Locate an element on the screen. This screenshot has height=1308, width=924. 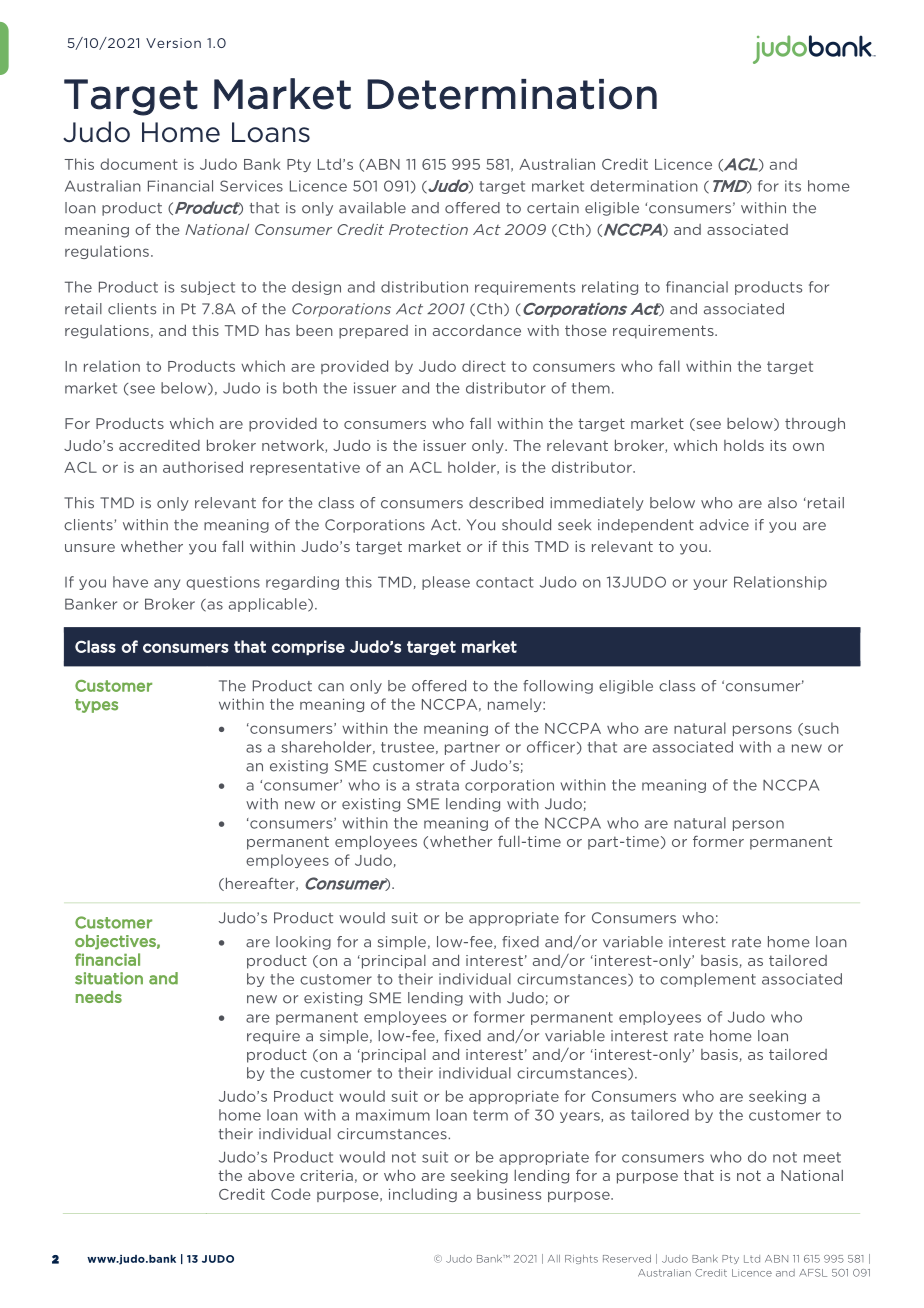
above is located at coordinates (271, 1175).
